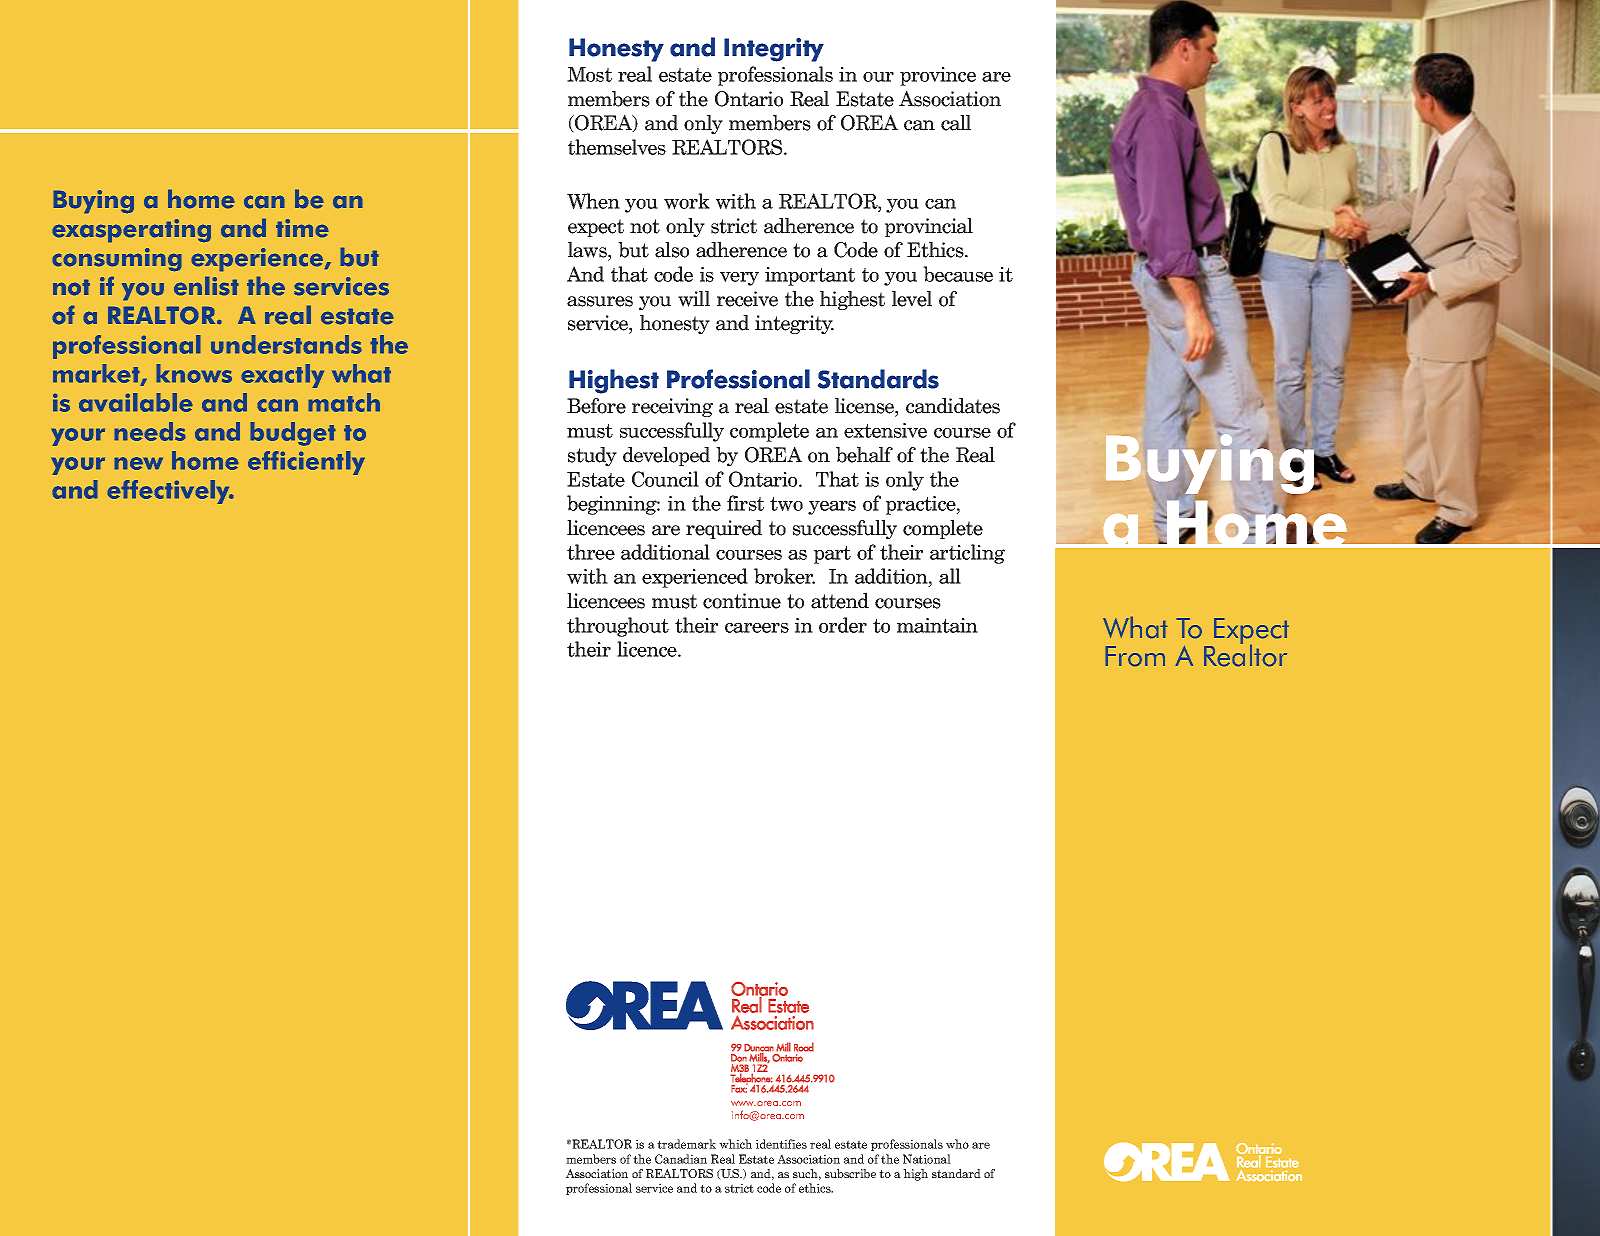 The height and width of the screenshot is (1236, 1600). I want to click on who, so click(957, 1144).
